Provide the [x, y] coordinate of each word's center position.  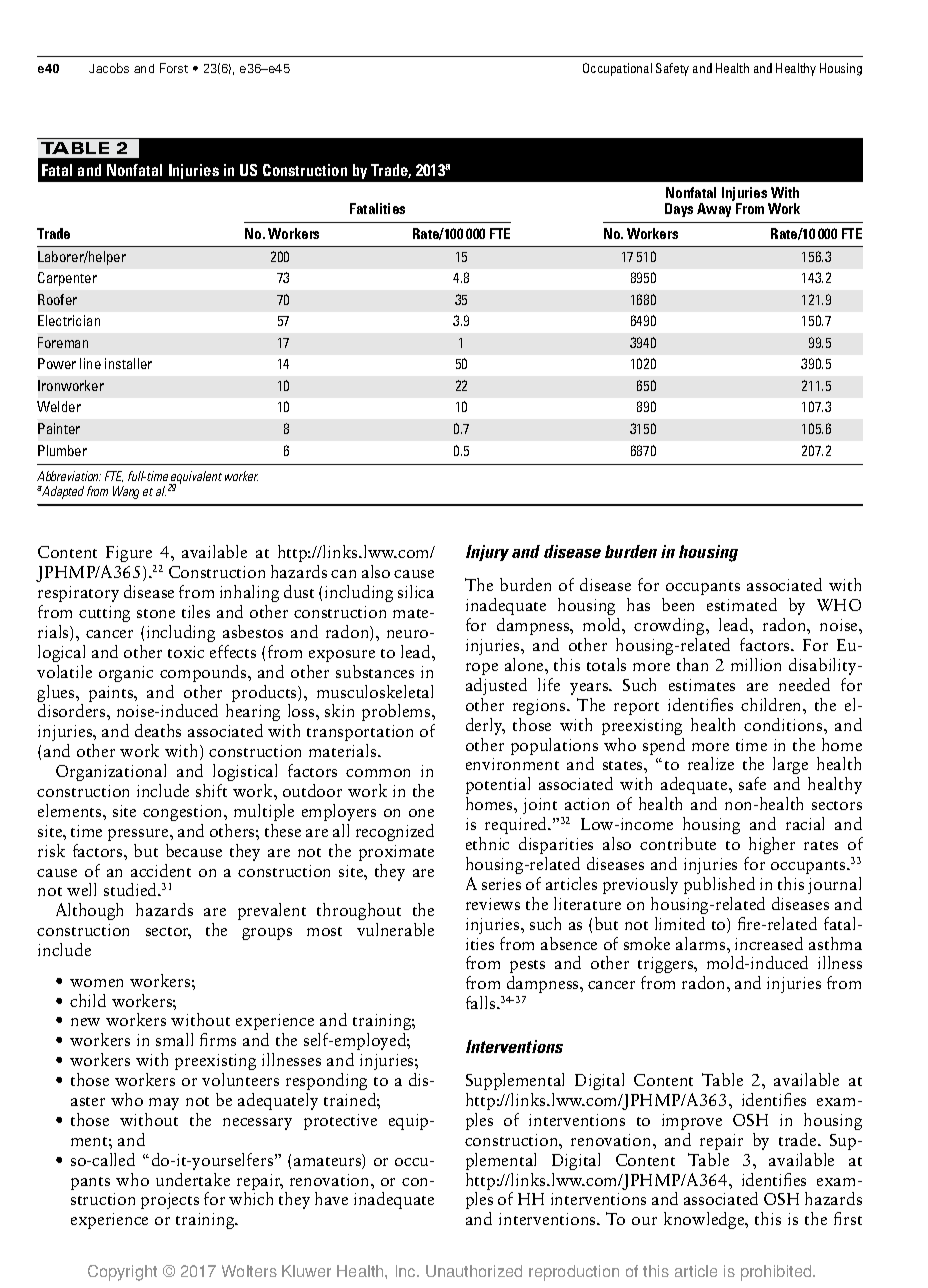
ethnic [487, 843]
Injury [487, 553]
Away [714, 210]
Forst [174, 68]
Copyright [122, 1273]
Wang [126, 492]
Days [679, 210]
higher [772, 845]
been [678, 604]
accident [161, 870]
